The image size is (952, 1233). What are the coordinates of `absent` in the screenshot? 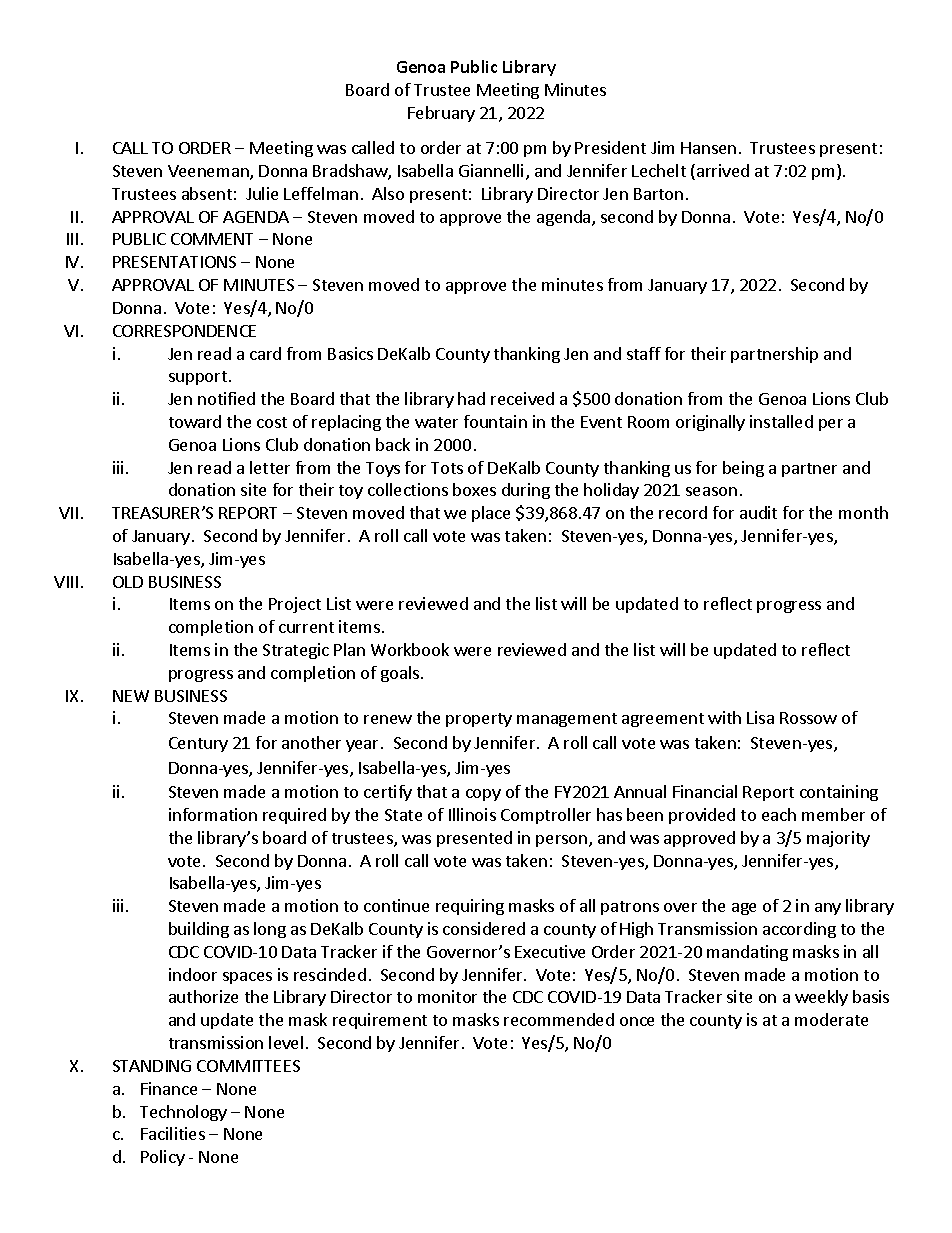 It's located at (207, 193).
